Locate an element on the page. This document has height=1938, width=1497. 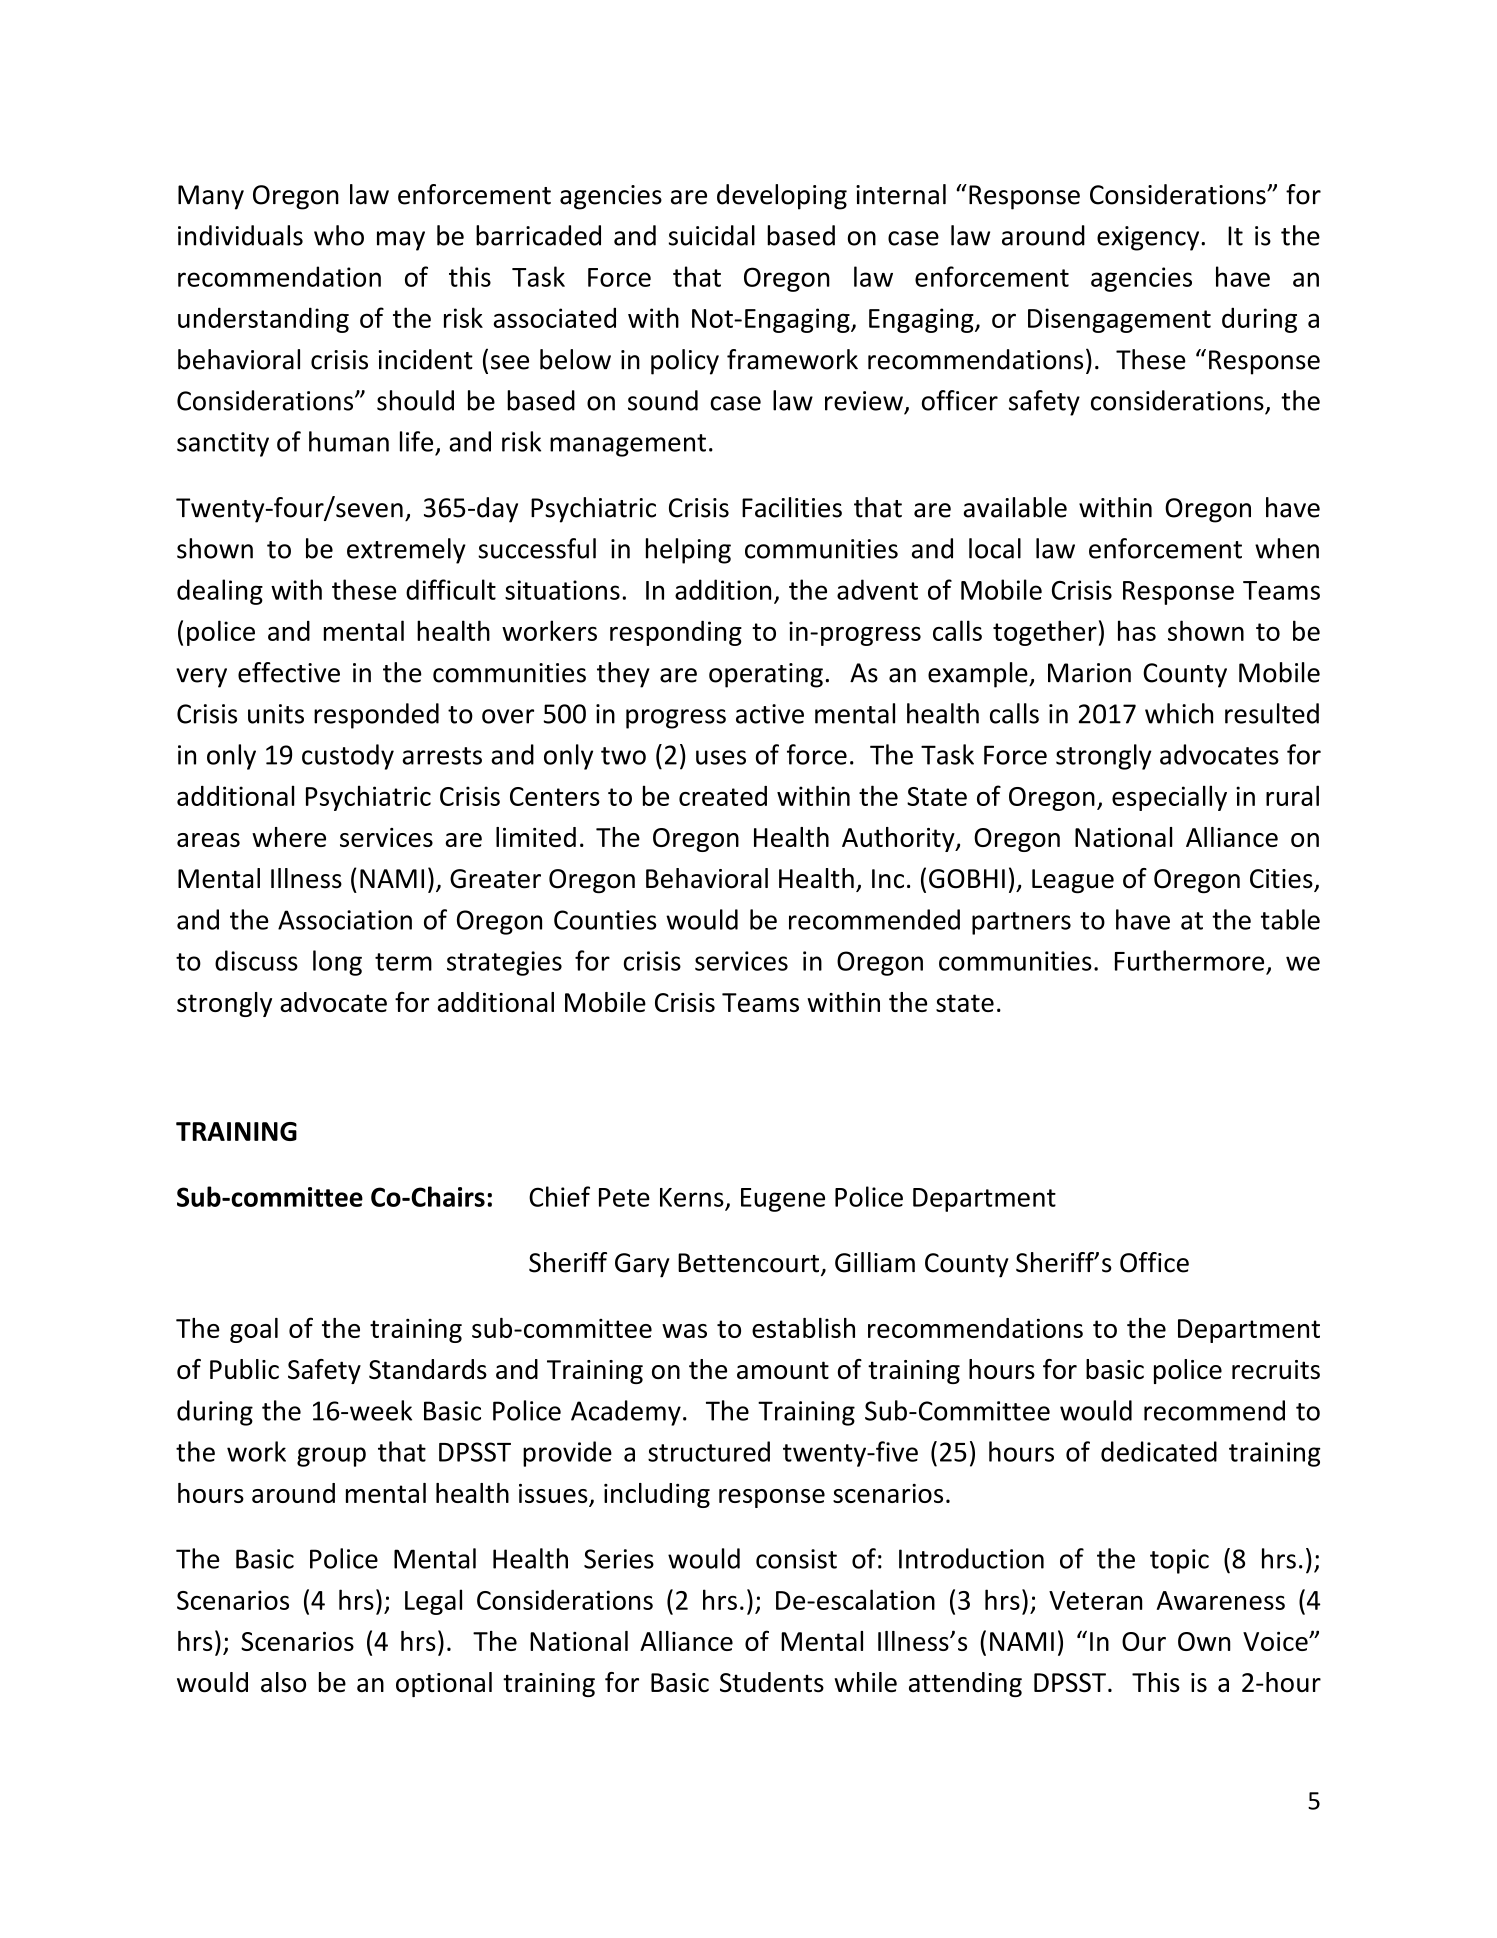
suicidal is located at coordinates (711, 235).
